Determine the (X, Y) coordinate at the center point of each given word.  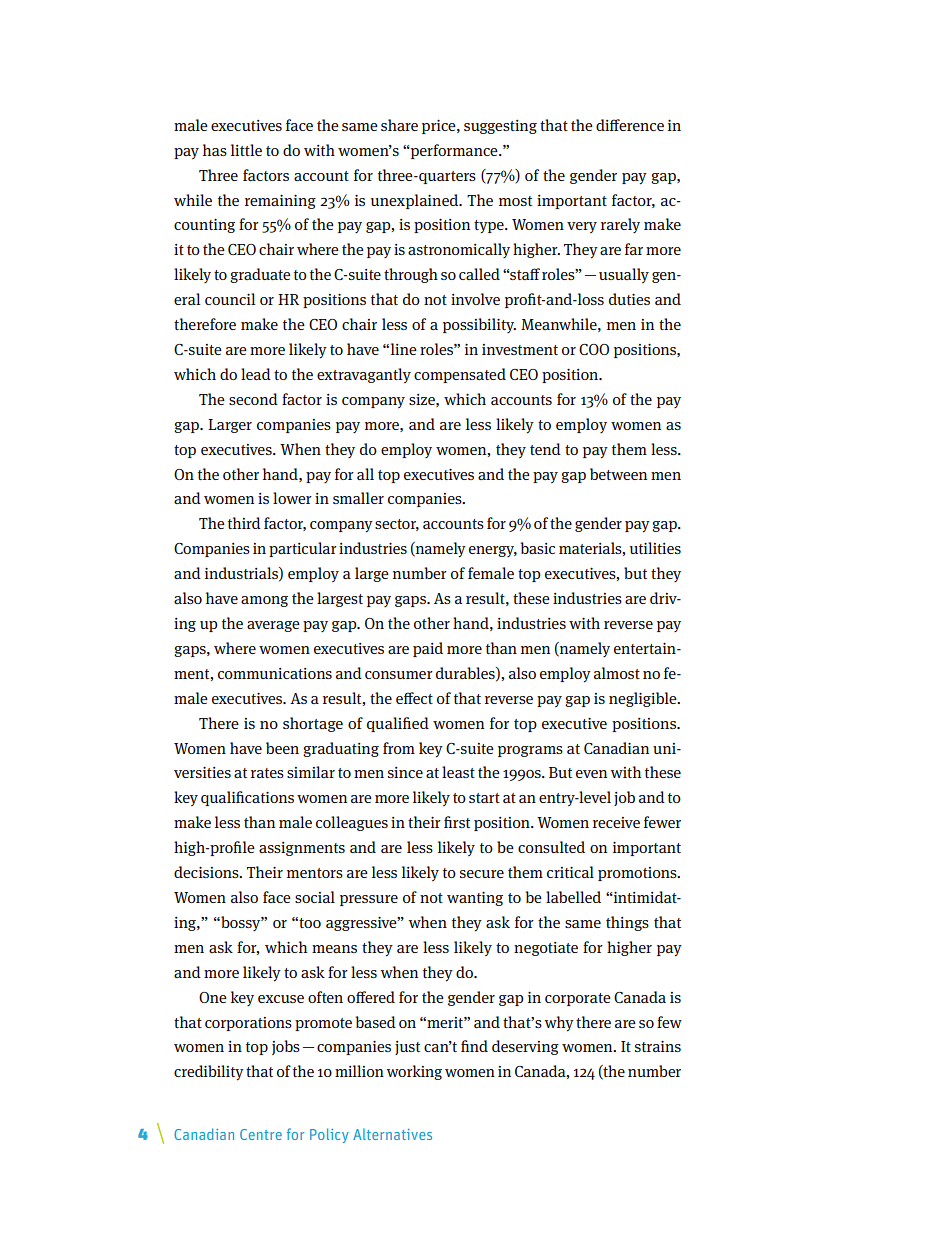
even (591, 774)
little (246, 150)
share (399, 125)
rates (267, 773)
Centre (261, 1134)
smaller (358, 498)
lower (292, 498)
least (458, 772)
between (618, 474)
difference (630, 125)
